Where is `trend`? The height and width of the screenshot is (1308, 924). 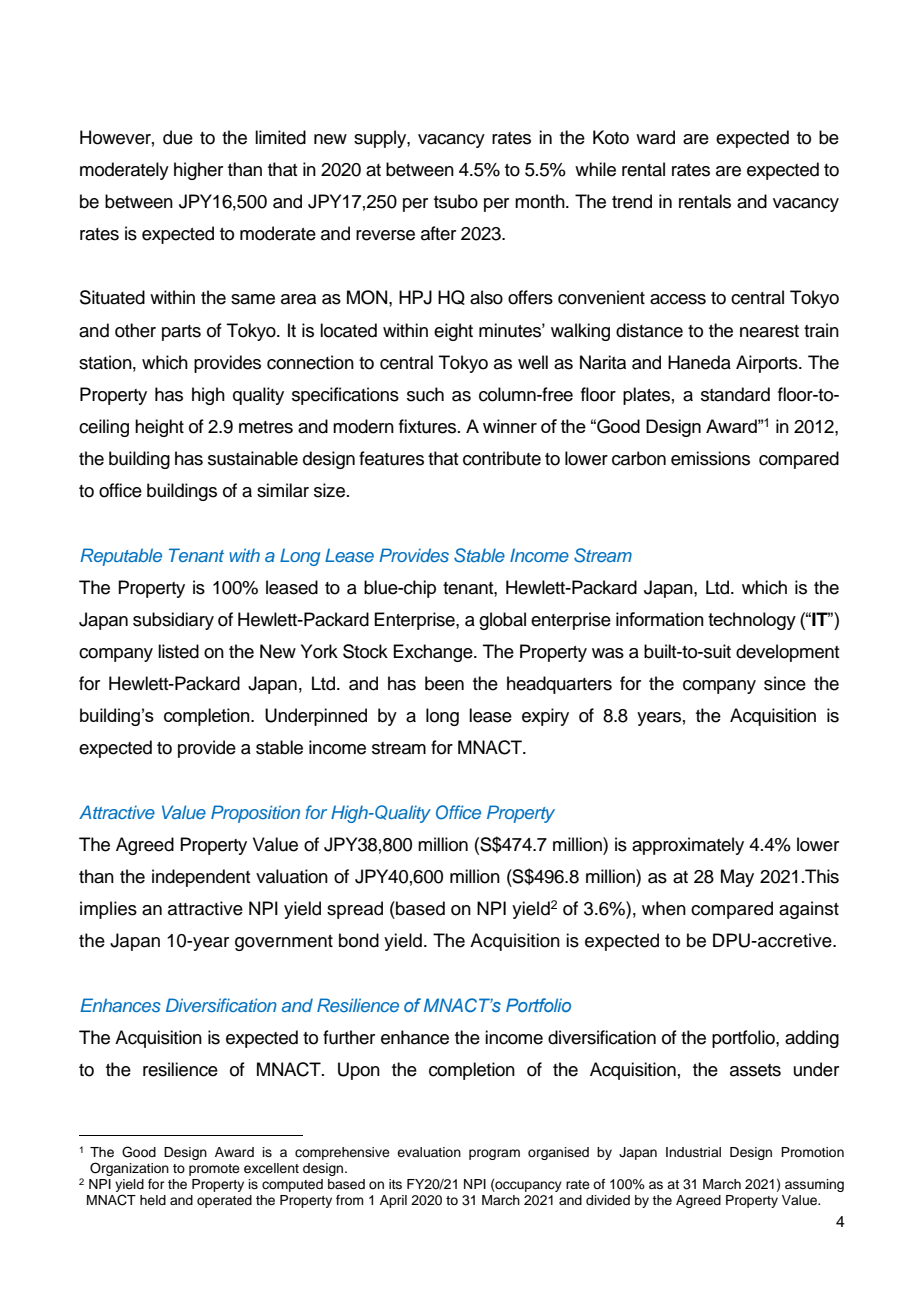 trend is located at coordinates (632, 201).
